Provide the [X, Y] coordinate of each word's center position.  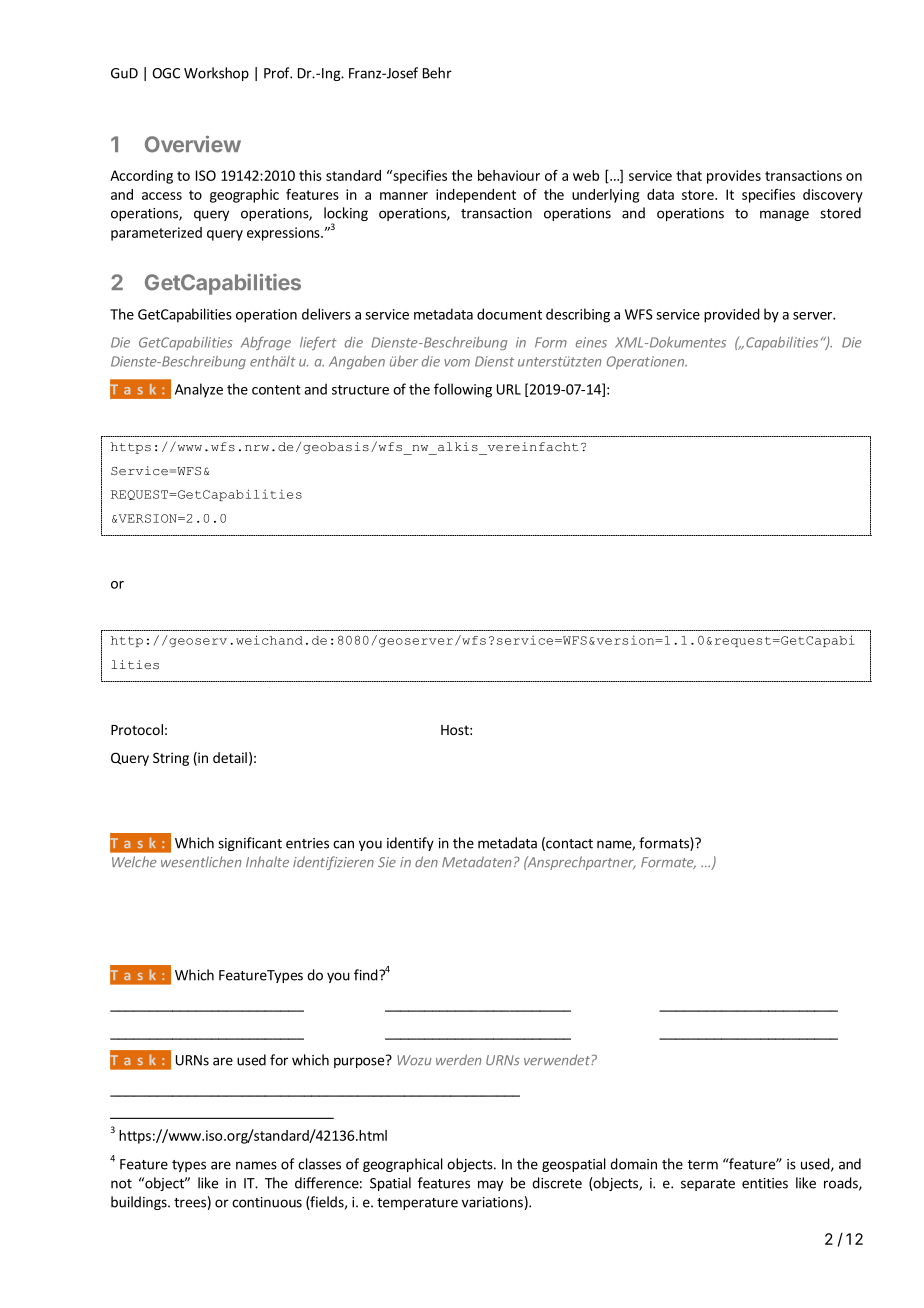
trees [190, 1203]
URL [509, 389]
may [490, 1185]
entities [765, 1183]
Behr [437, 73]
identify [410, 844]
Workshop [216, 74]
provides [734, 177]
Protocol [137, 729]
